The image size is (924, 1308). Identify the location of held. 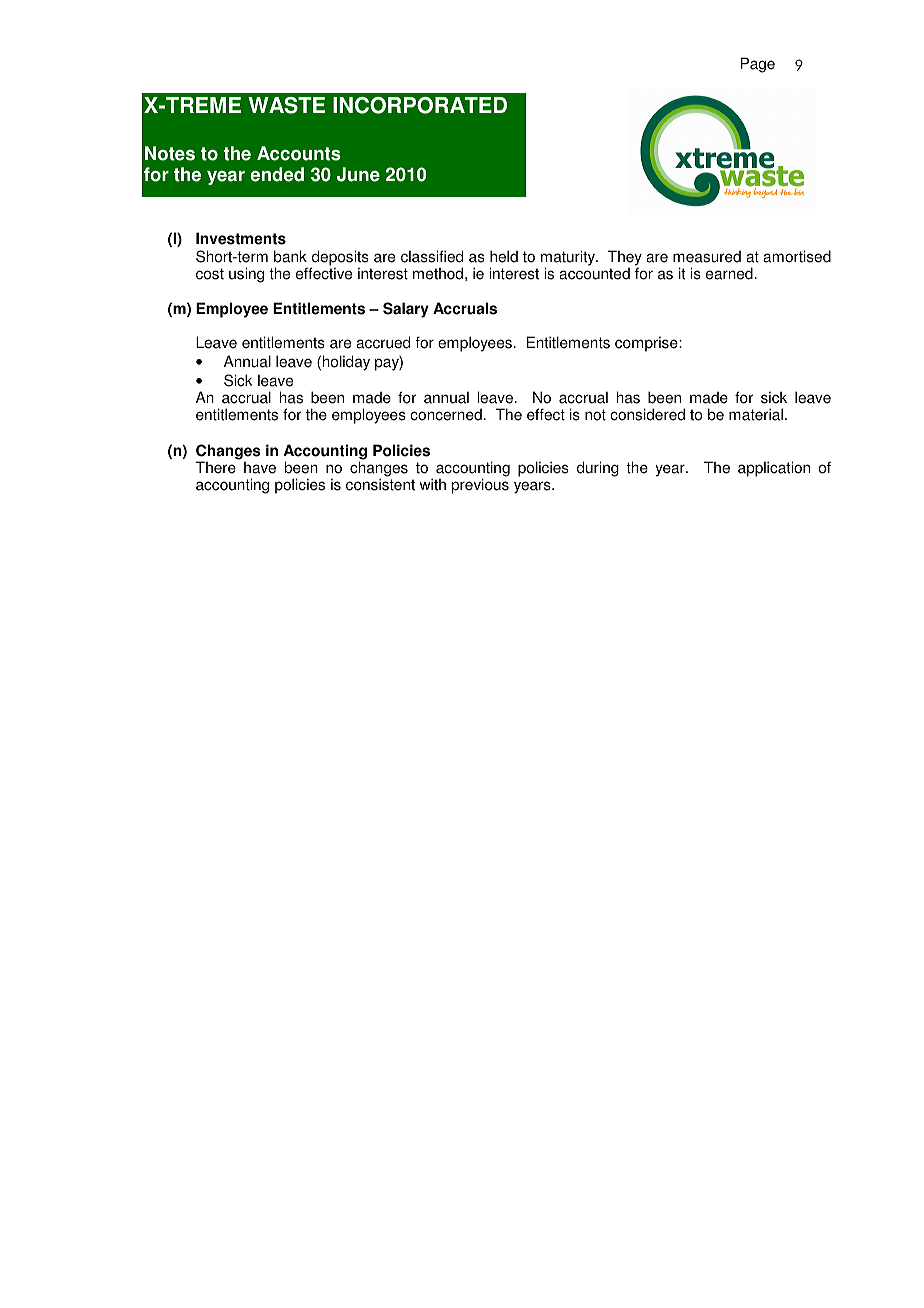
(504, 256).
